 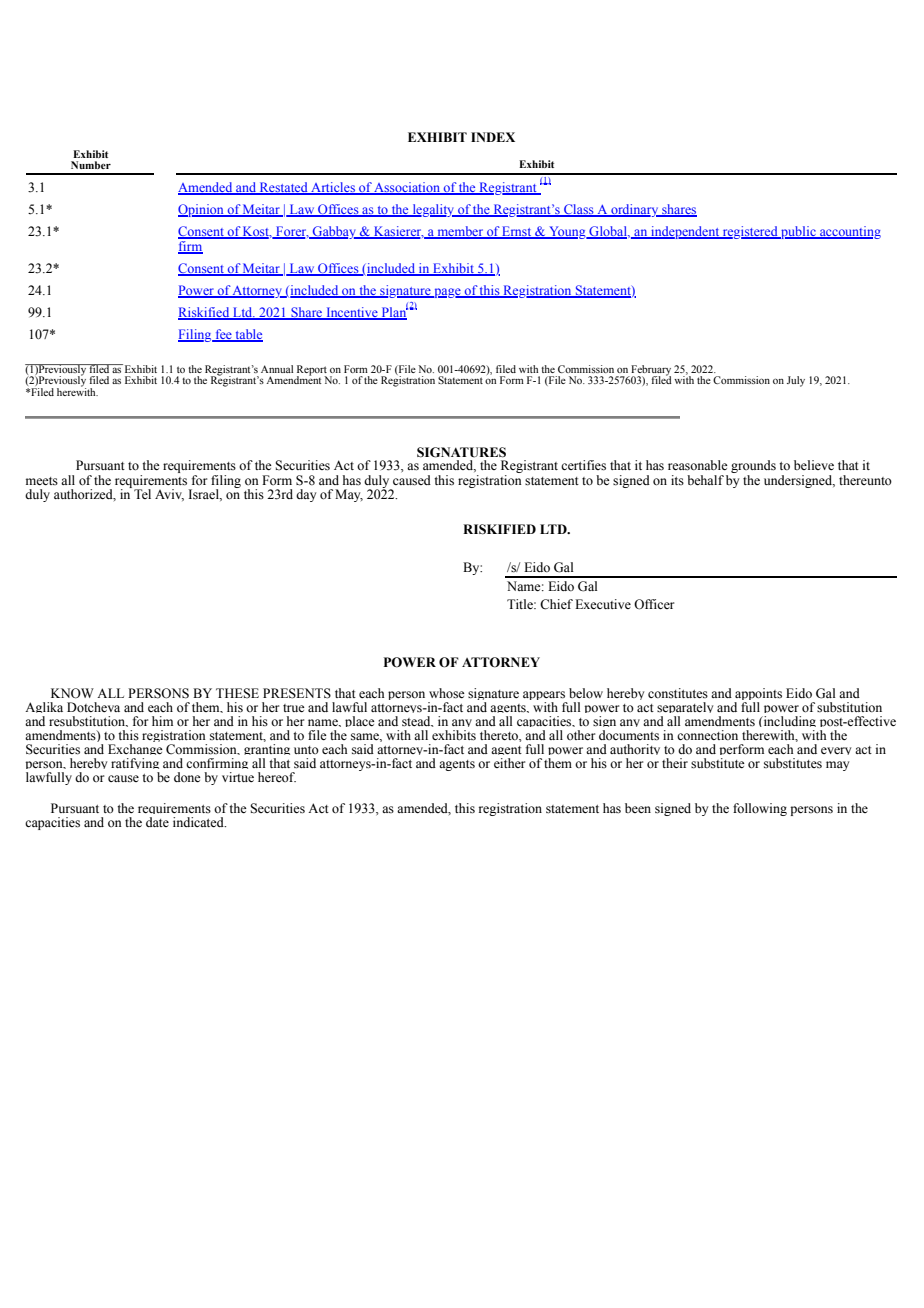 What do you see at coordinates (654, 604) in the screenshot?
I see `Officer` at bounding box center [654, 604].
